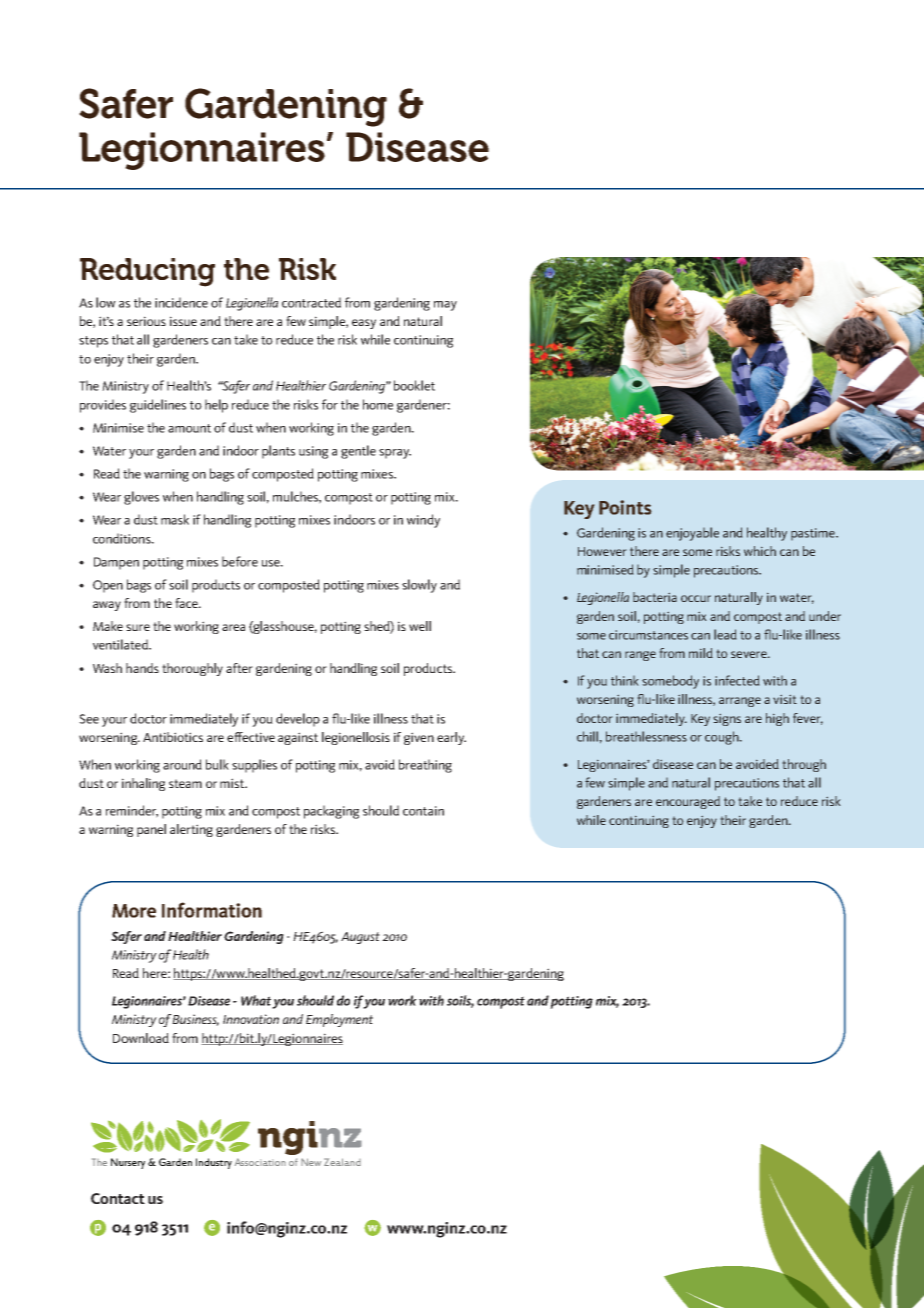 Image resolution: width=924 pixels, height=1308 pixels. Describe the element at coordinates (173, 737) in the screenshot. I see `Antibiotics` at that location.
